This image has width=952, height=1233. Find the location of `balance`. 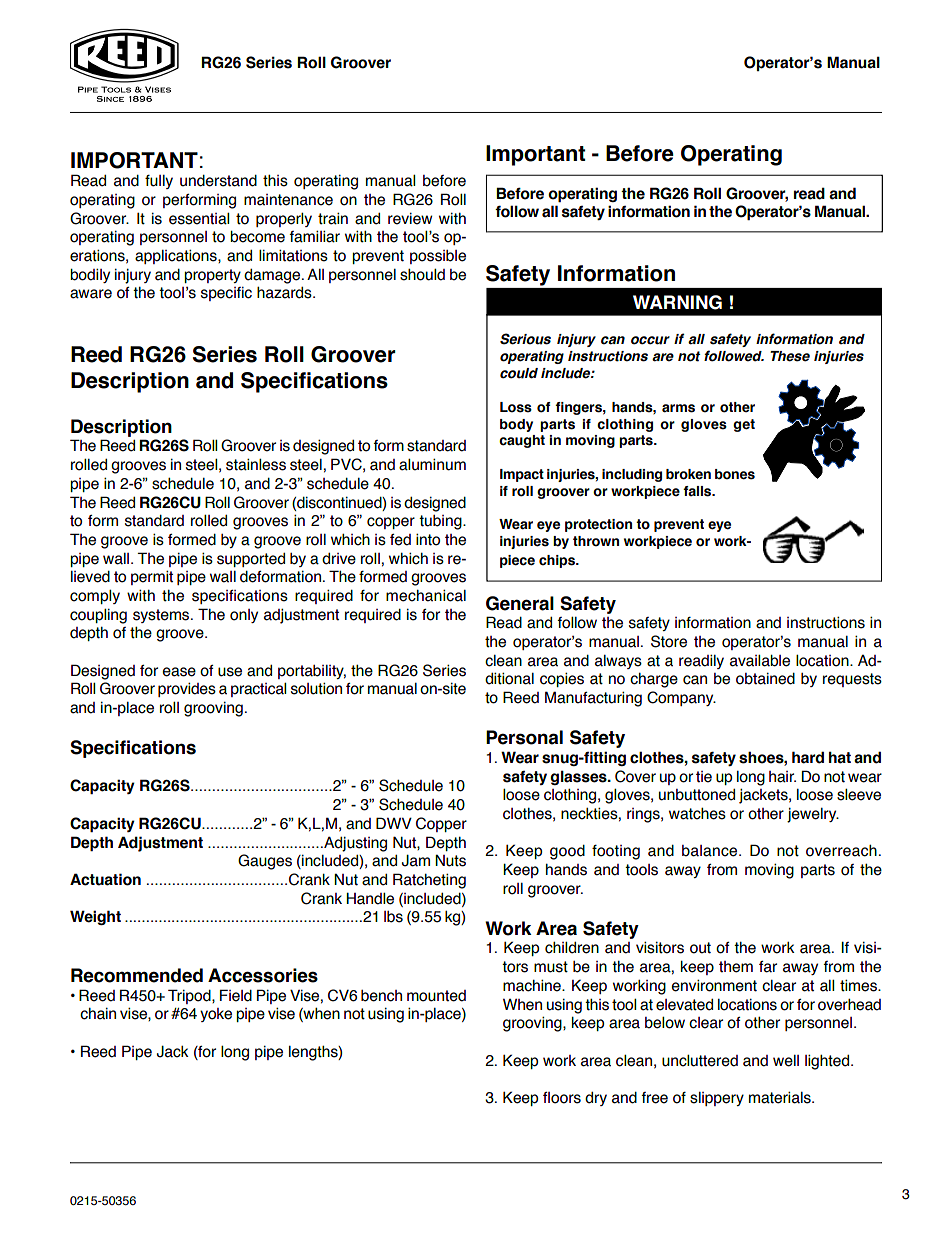

balance is located at coordinates (711, 851).
